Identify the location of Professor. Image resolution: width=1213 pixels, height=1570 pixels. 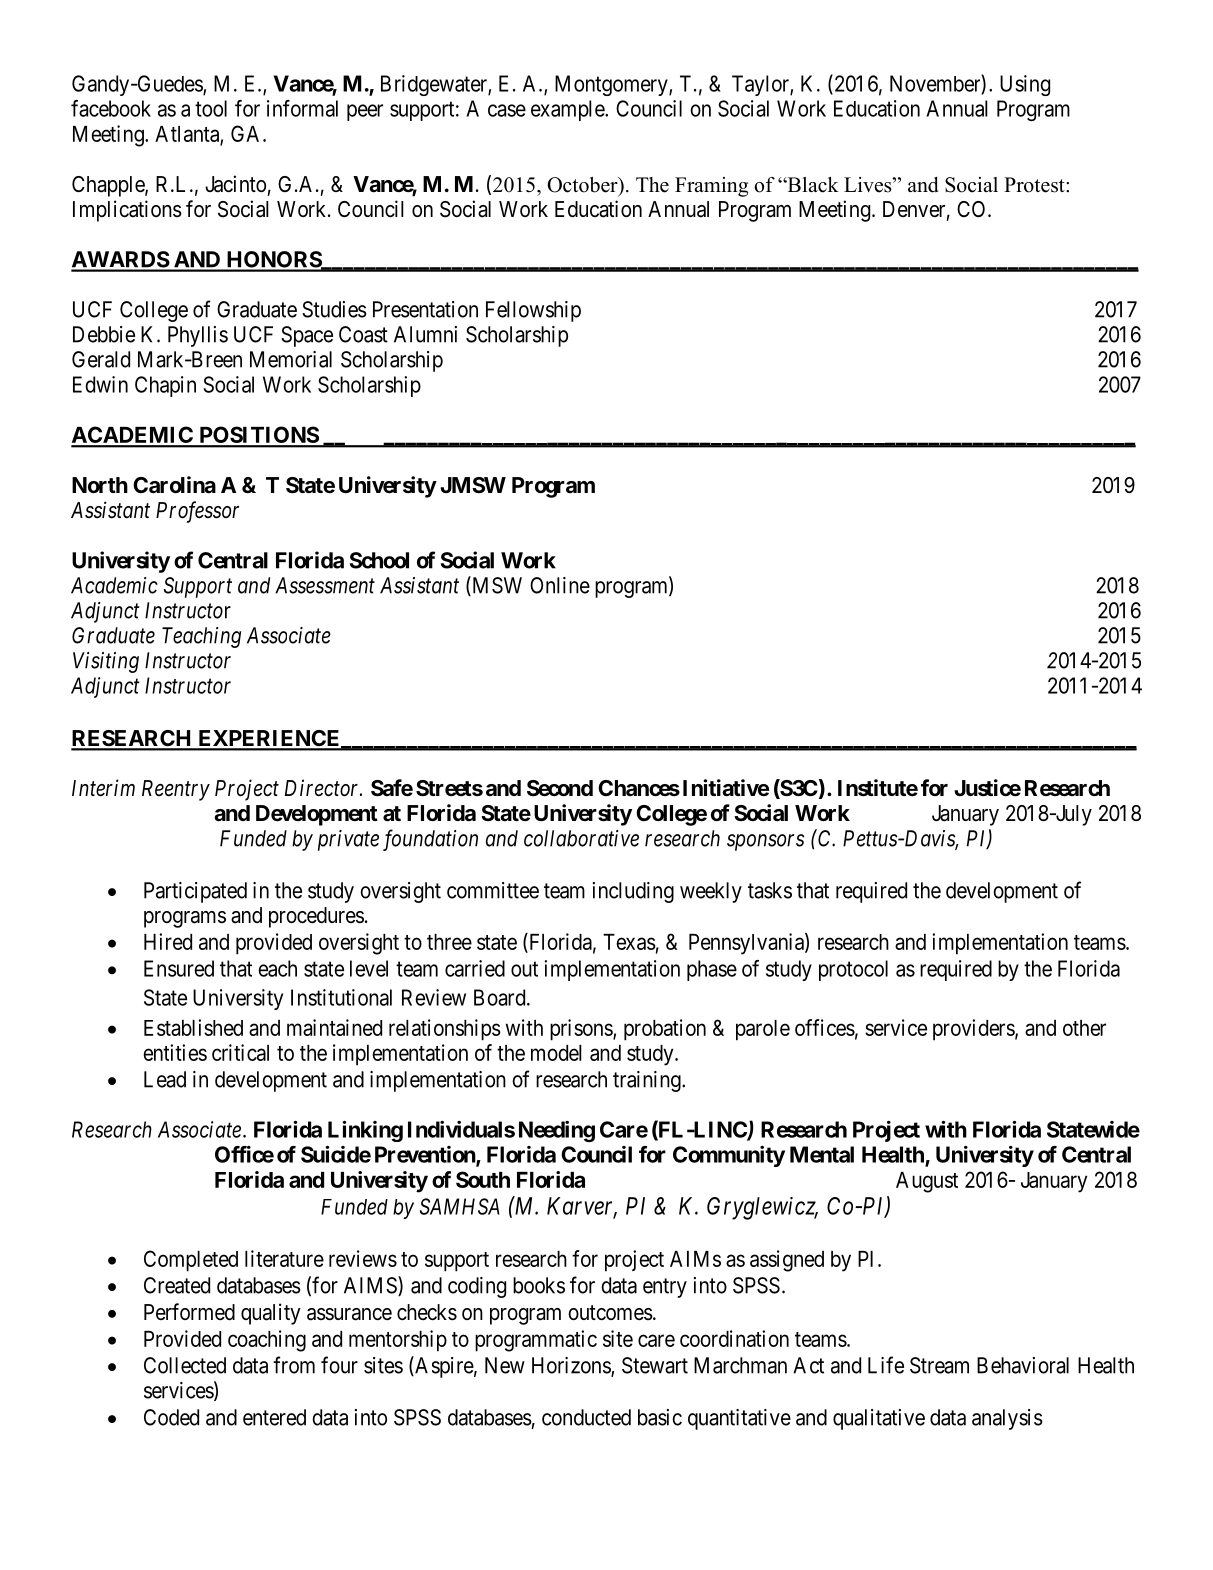
(197, 512).
